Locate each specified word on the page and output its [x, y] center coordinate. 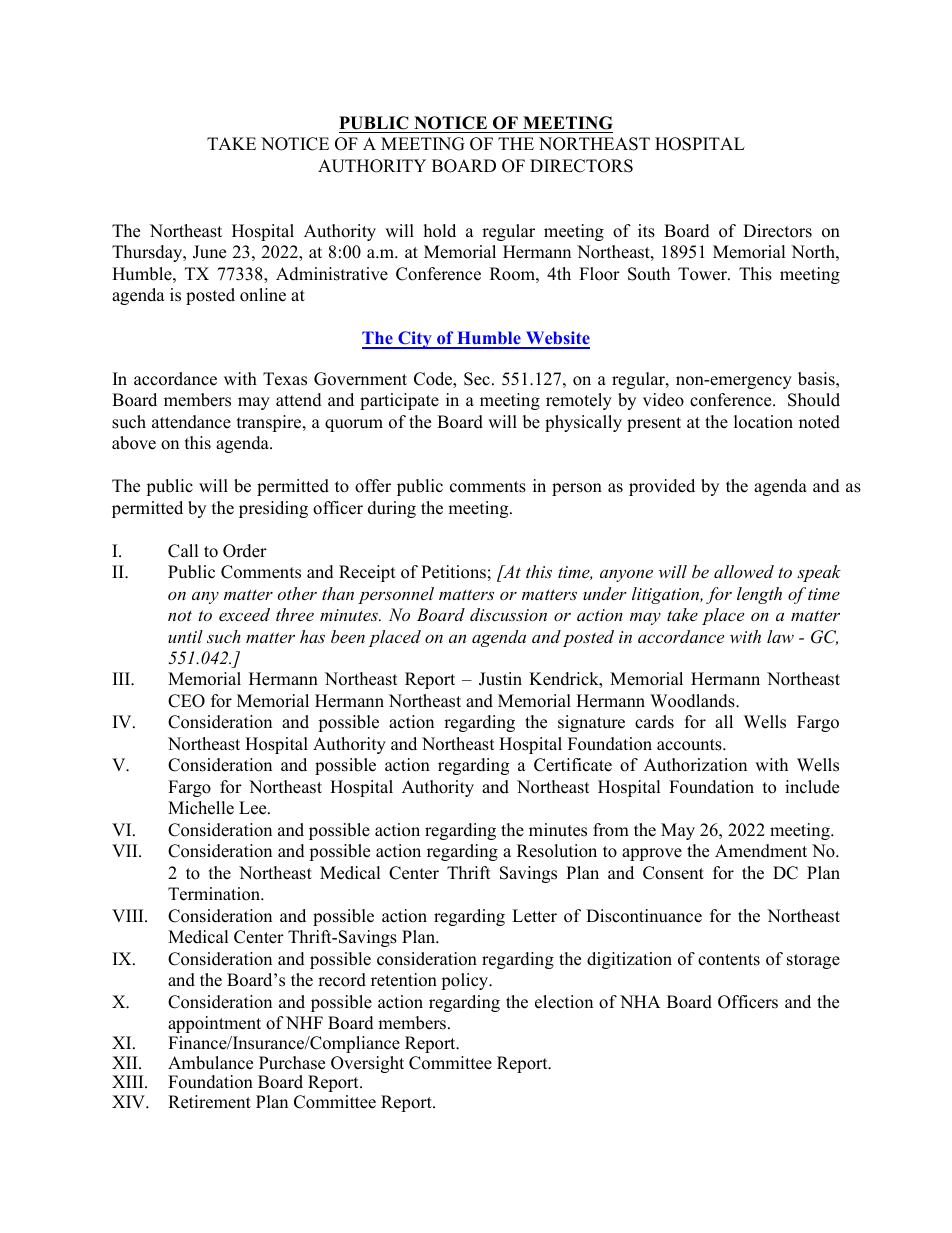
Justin [500, 679]
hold [440, 231]
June [209, 252]
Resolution [557, 851]
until [185, 636]
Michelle [201, 808]
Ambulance [210, 1063]
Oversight [367, 1064]
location [763, 422]
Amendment [761, 851]
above [134, 443]
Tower [703, 274]
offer [373, 486]
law [780, 636]
